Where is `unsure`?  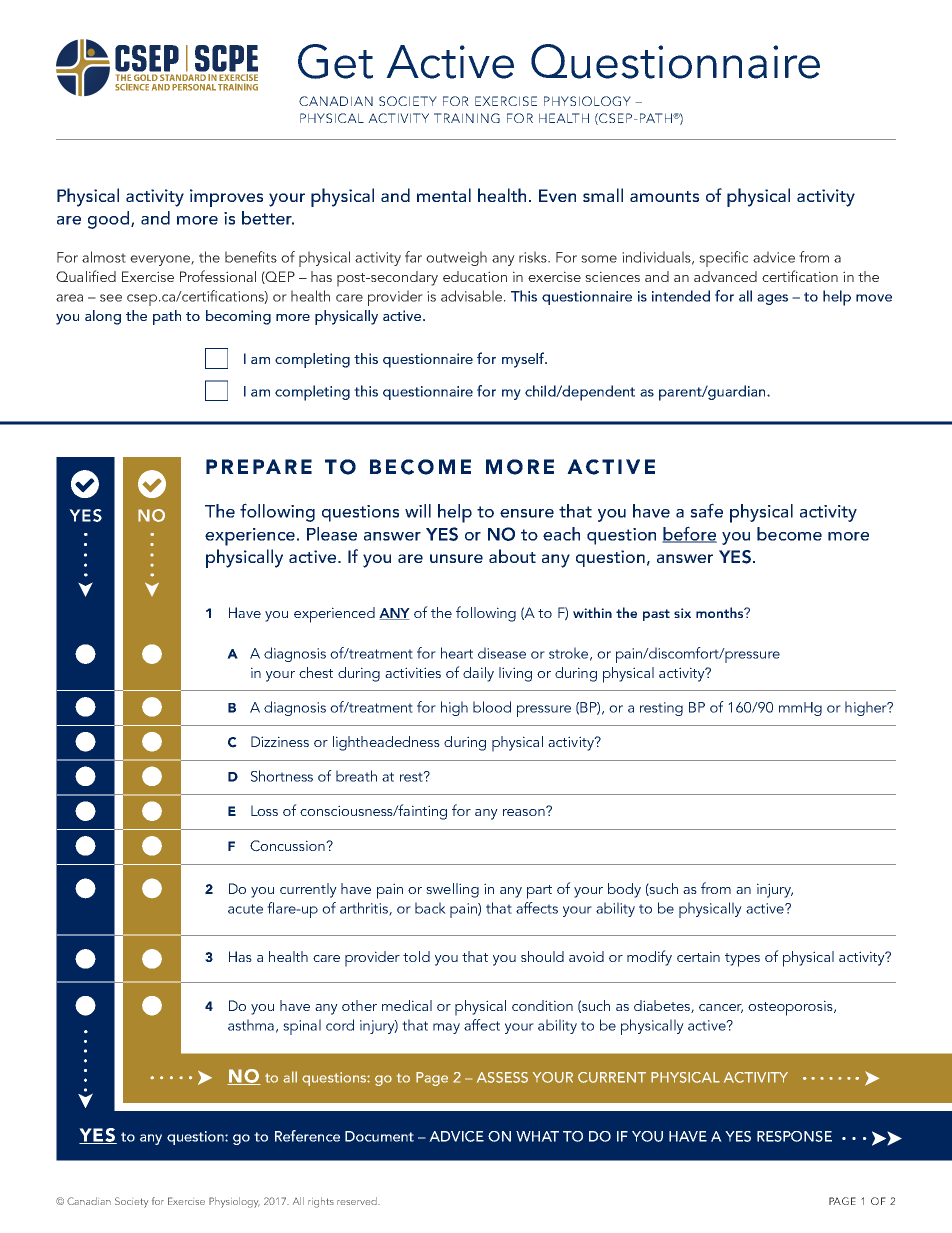 unsure is located at coordinates (456, 558).
